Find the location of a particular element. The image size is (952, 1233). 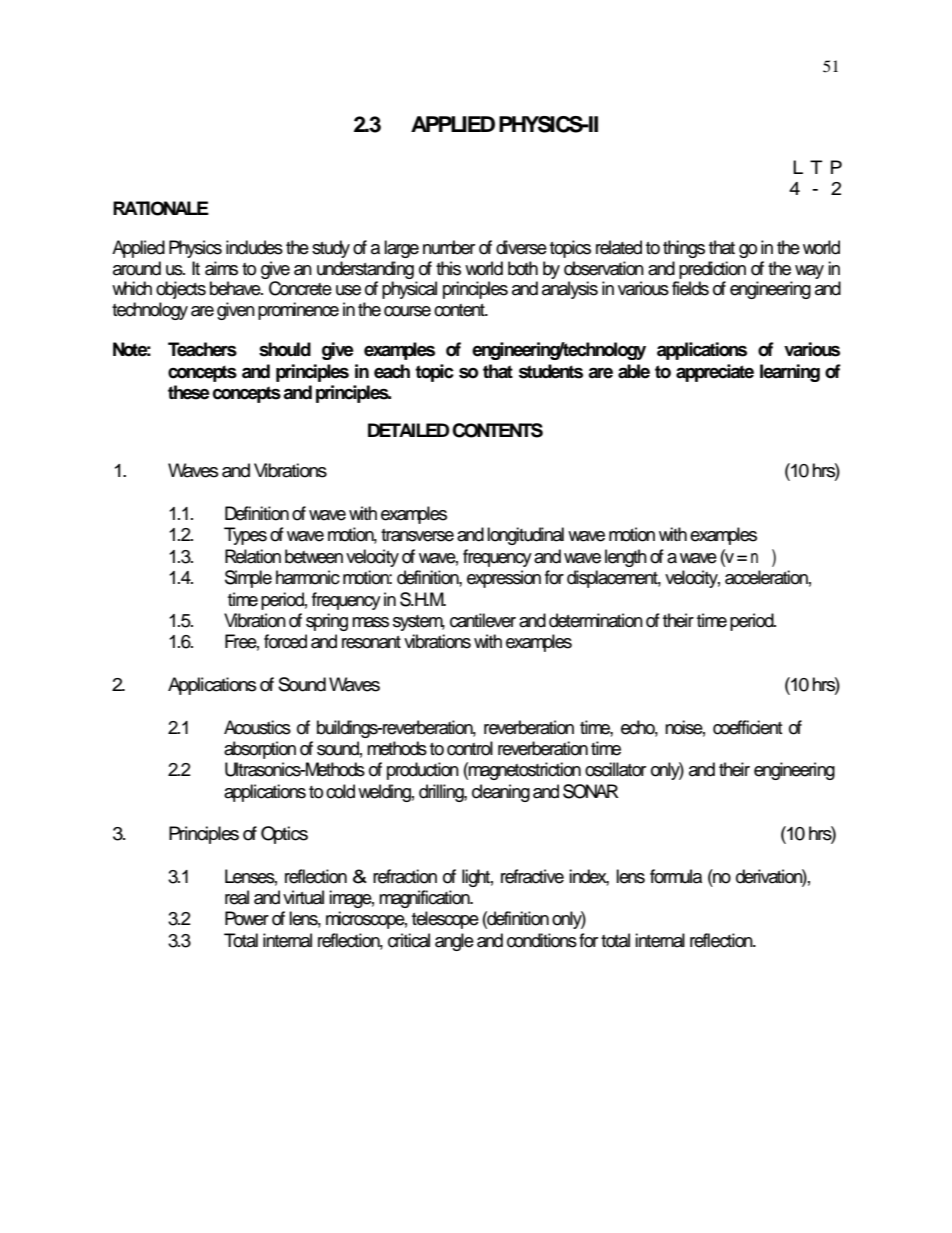

things is located at coordinates (684, 249).
